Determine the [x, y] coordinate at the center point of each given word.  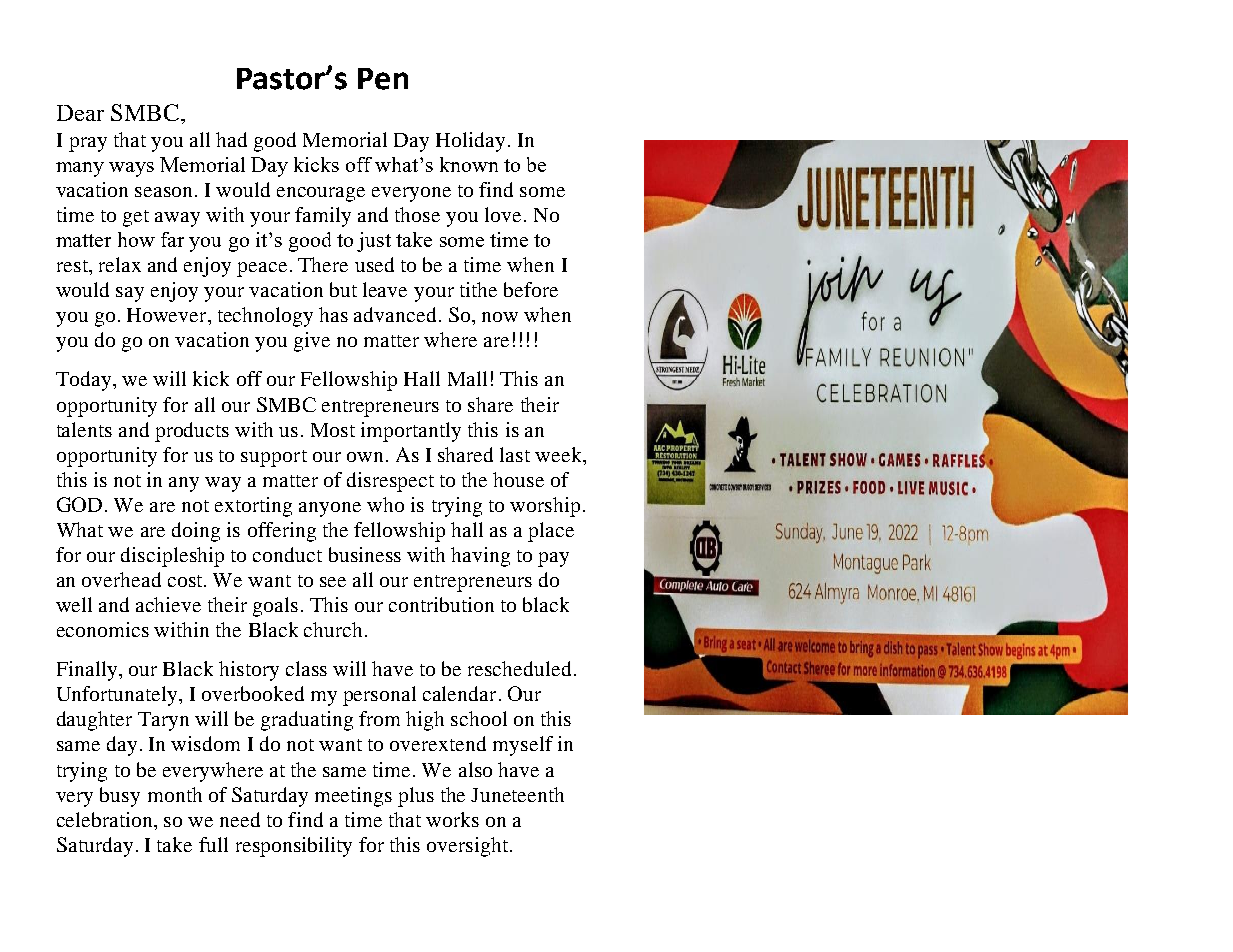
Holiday [470, 142]
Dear [80, 113]
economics [103, 629]
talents [84, 429]
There [323, 264]
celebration [106, 819]
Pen [383, 79]
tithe [478, 289]
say [130, 294]
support [274, 458]
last [515, 454]
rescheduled [519, 668]
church [335, 629]
